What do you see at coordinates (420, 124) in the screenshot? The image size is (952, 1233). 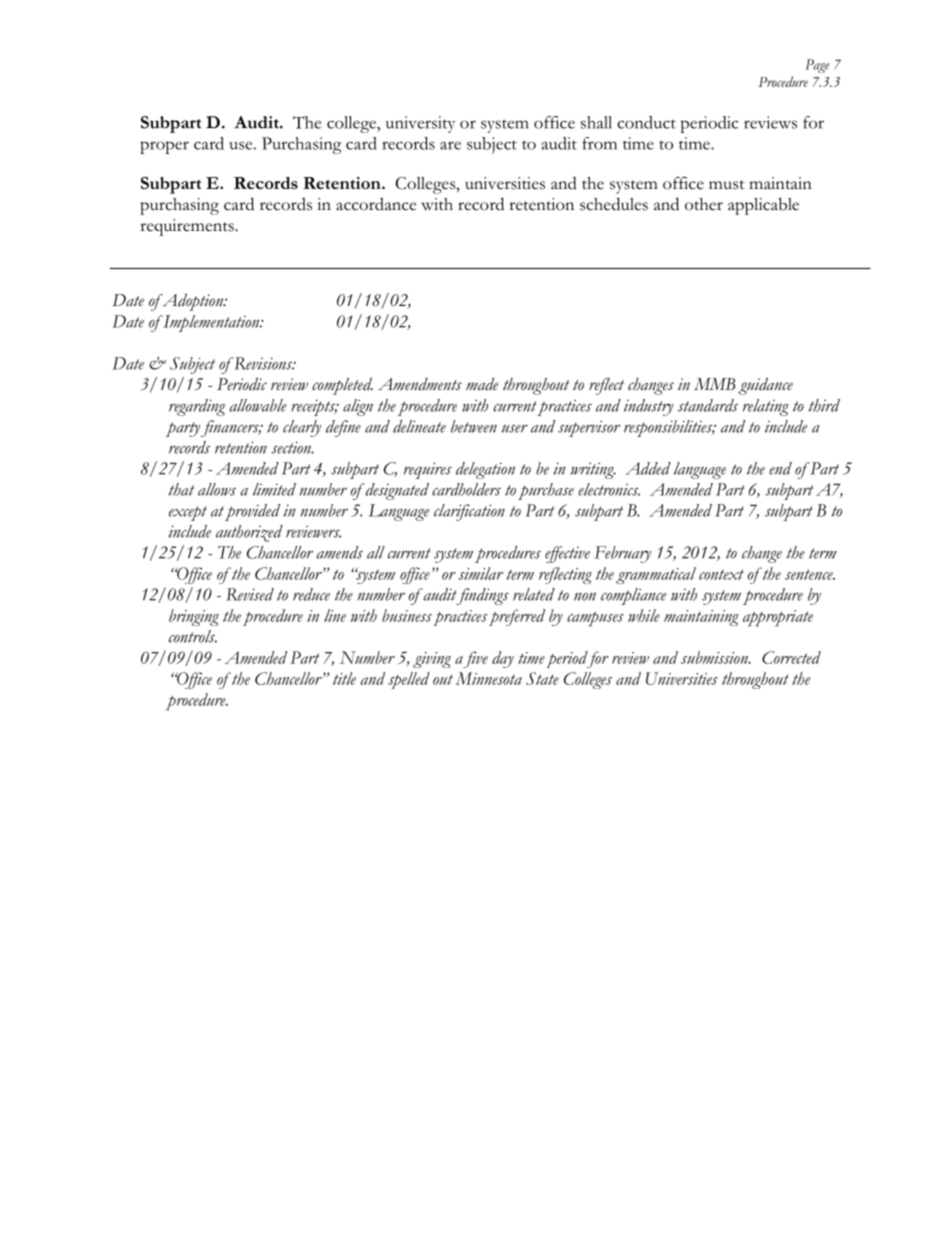 I see `university` at bounding box center [420, 124].
